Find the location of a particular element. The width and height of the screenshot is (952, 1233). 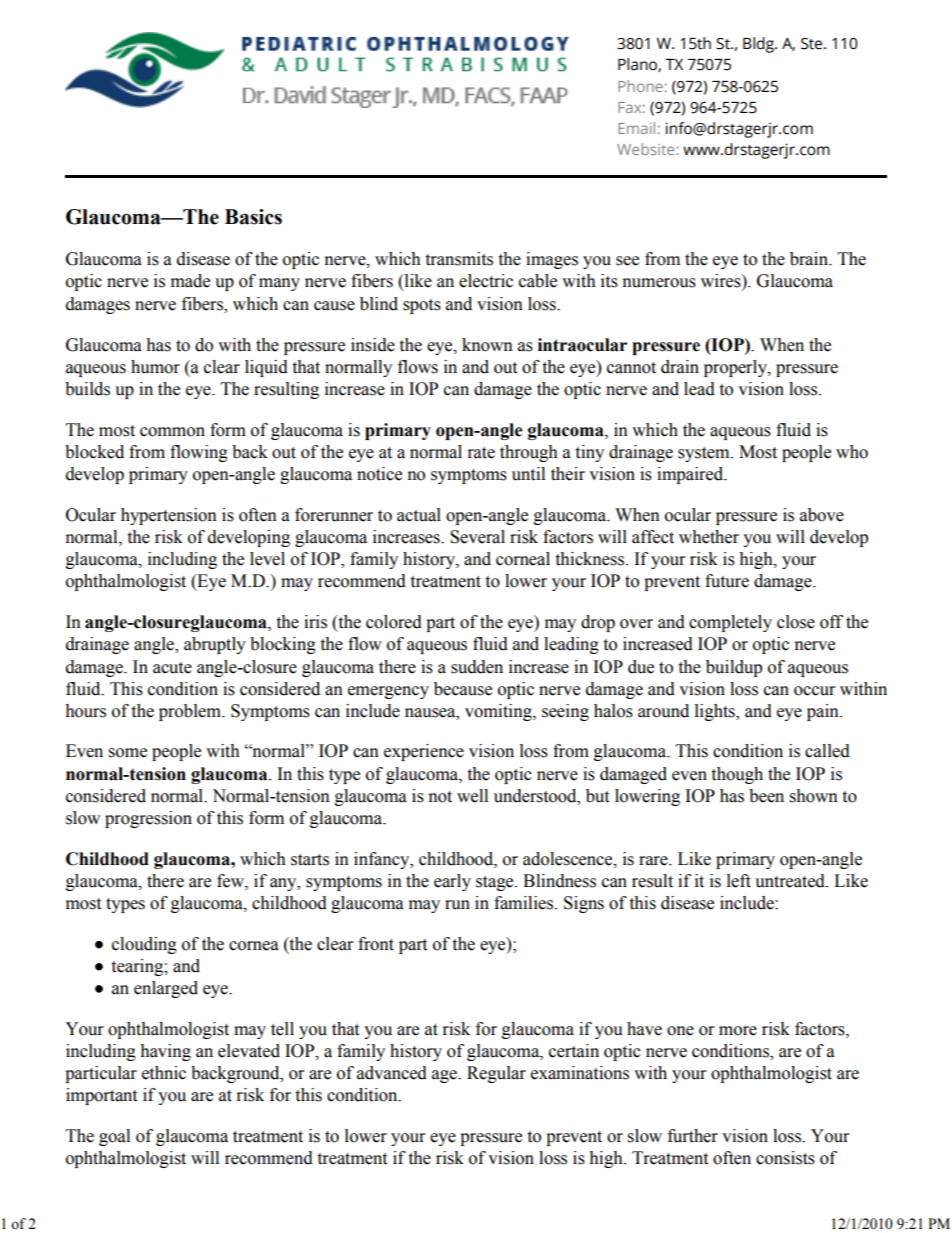

early is located at coordinates (452, 882).
